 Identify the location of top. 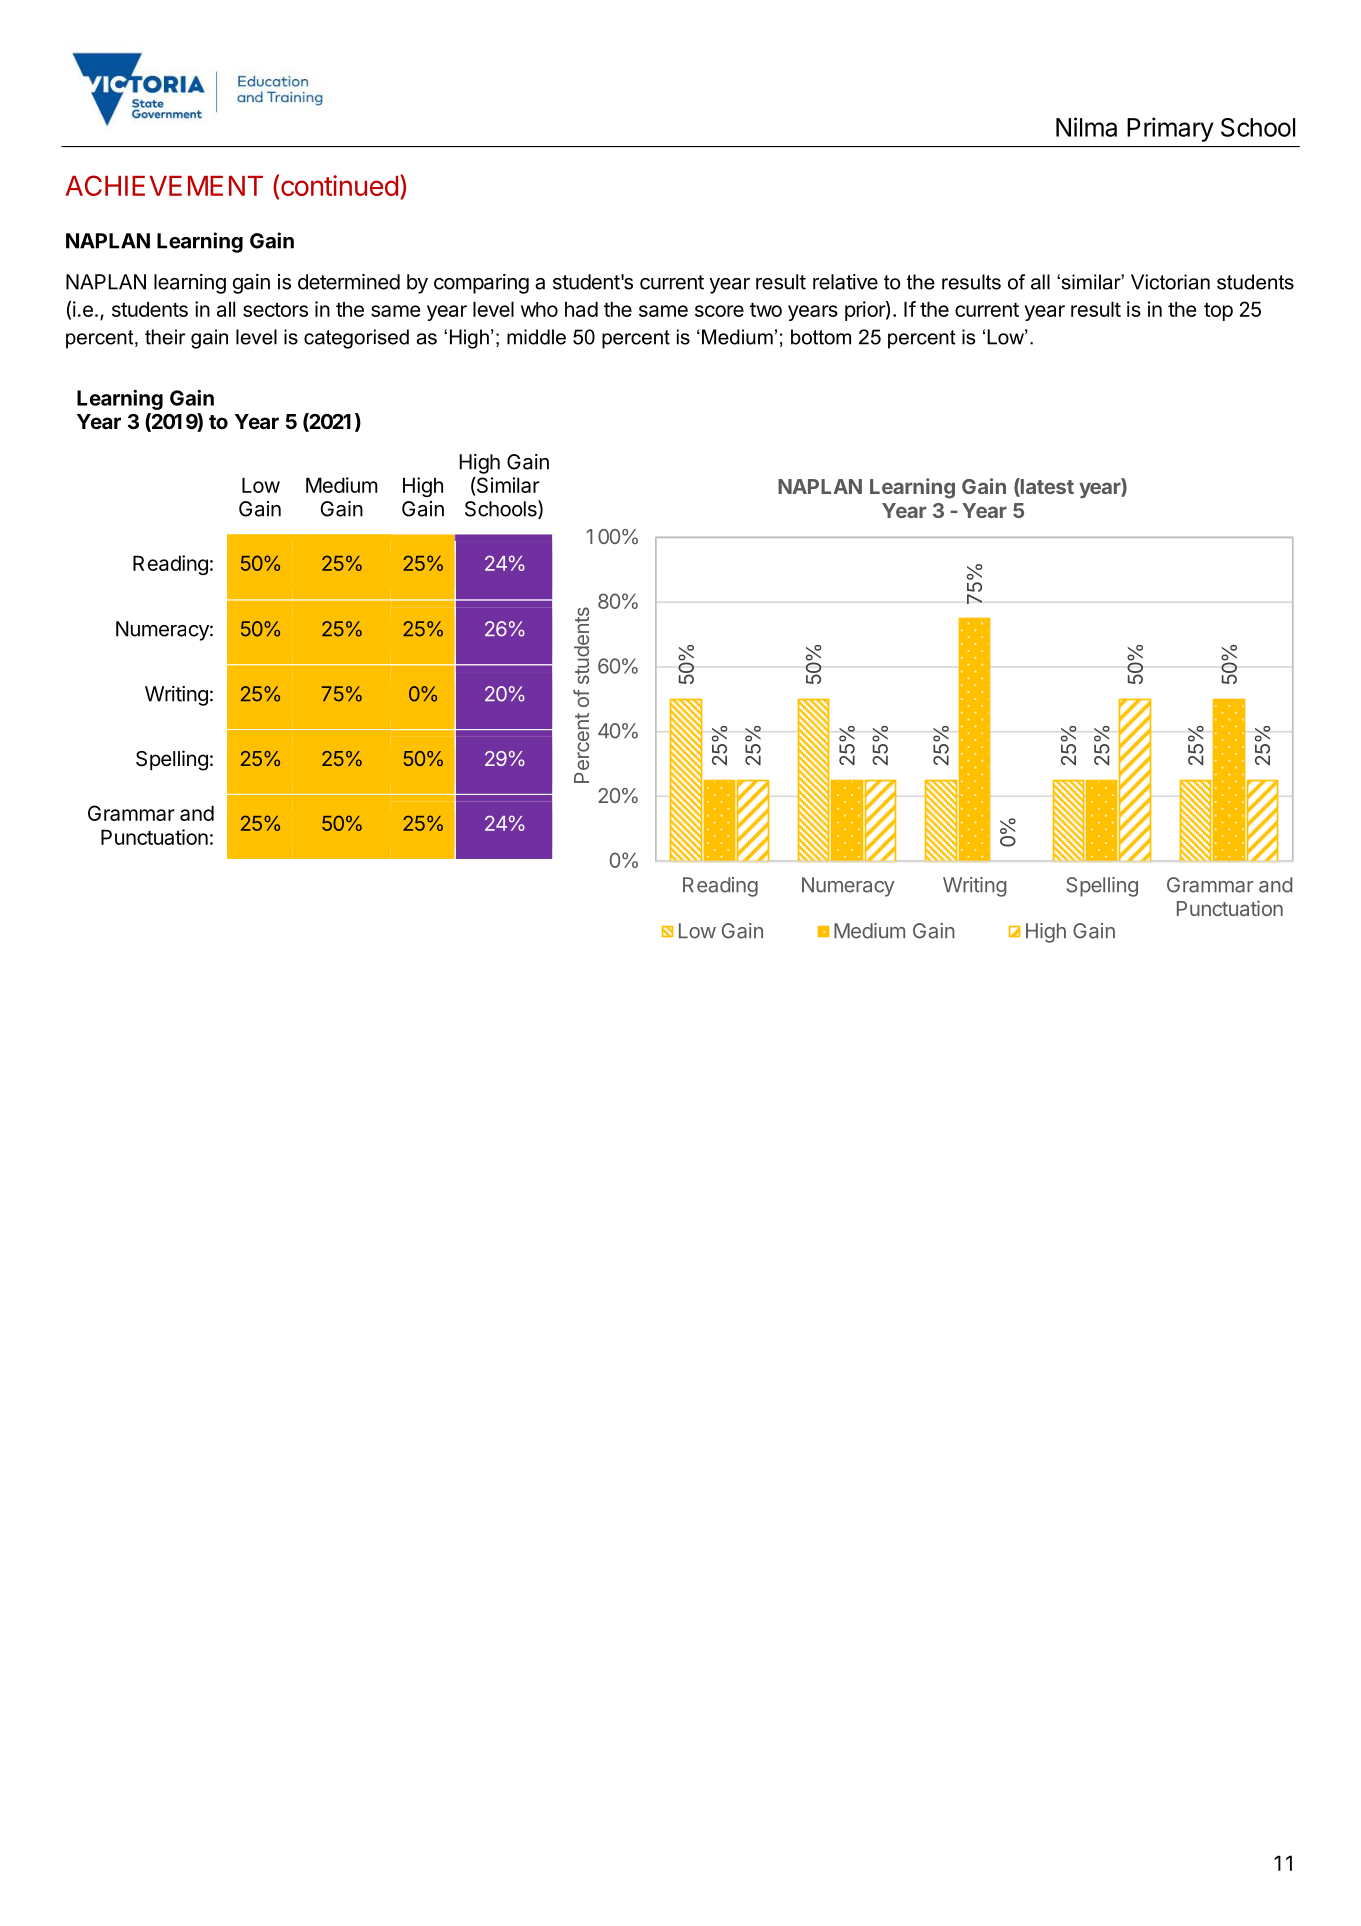
(1218, 312).
